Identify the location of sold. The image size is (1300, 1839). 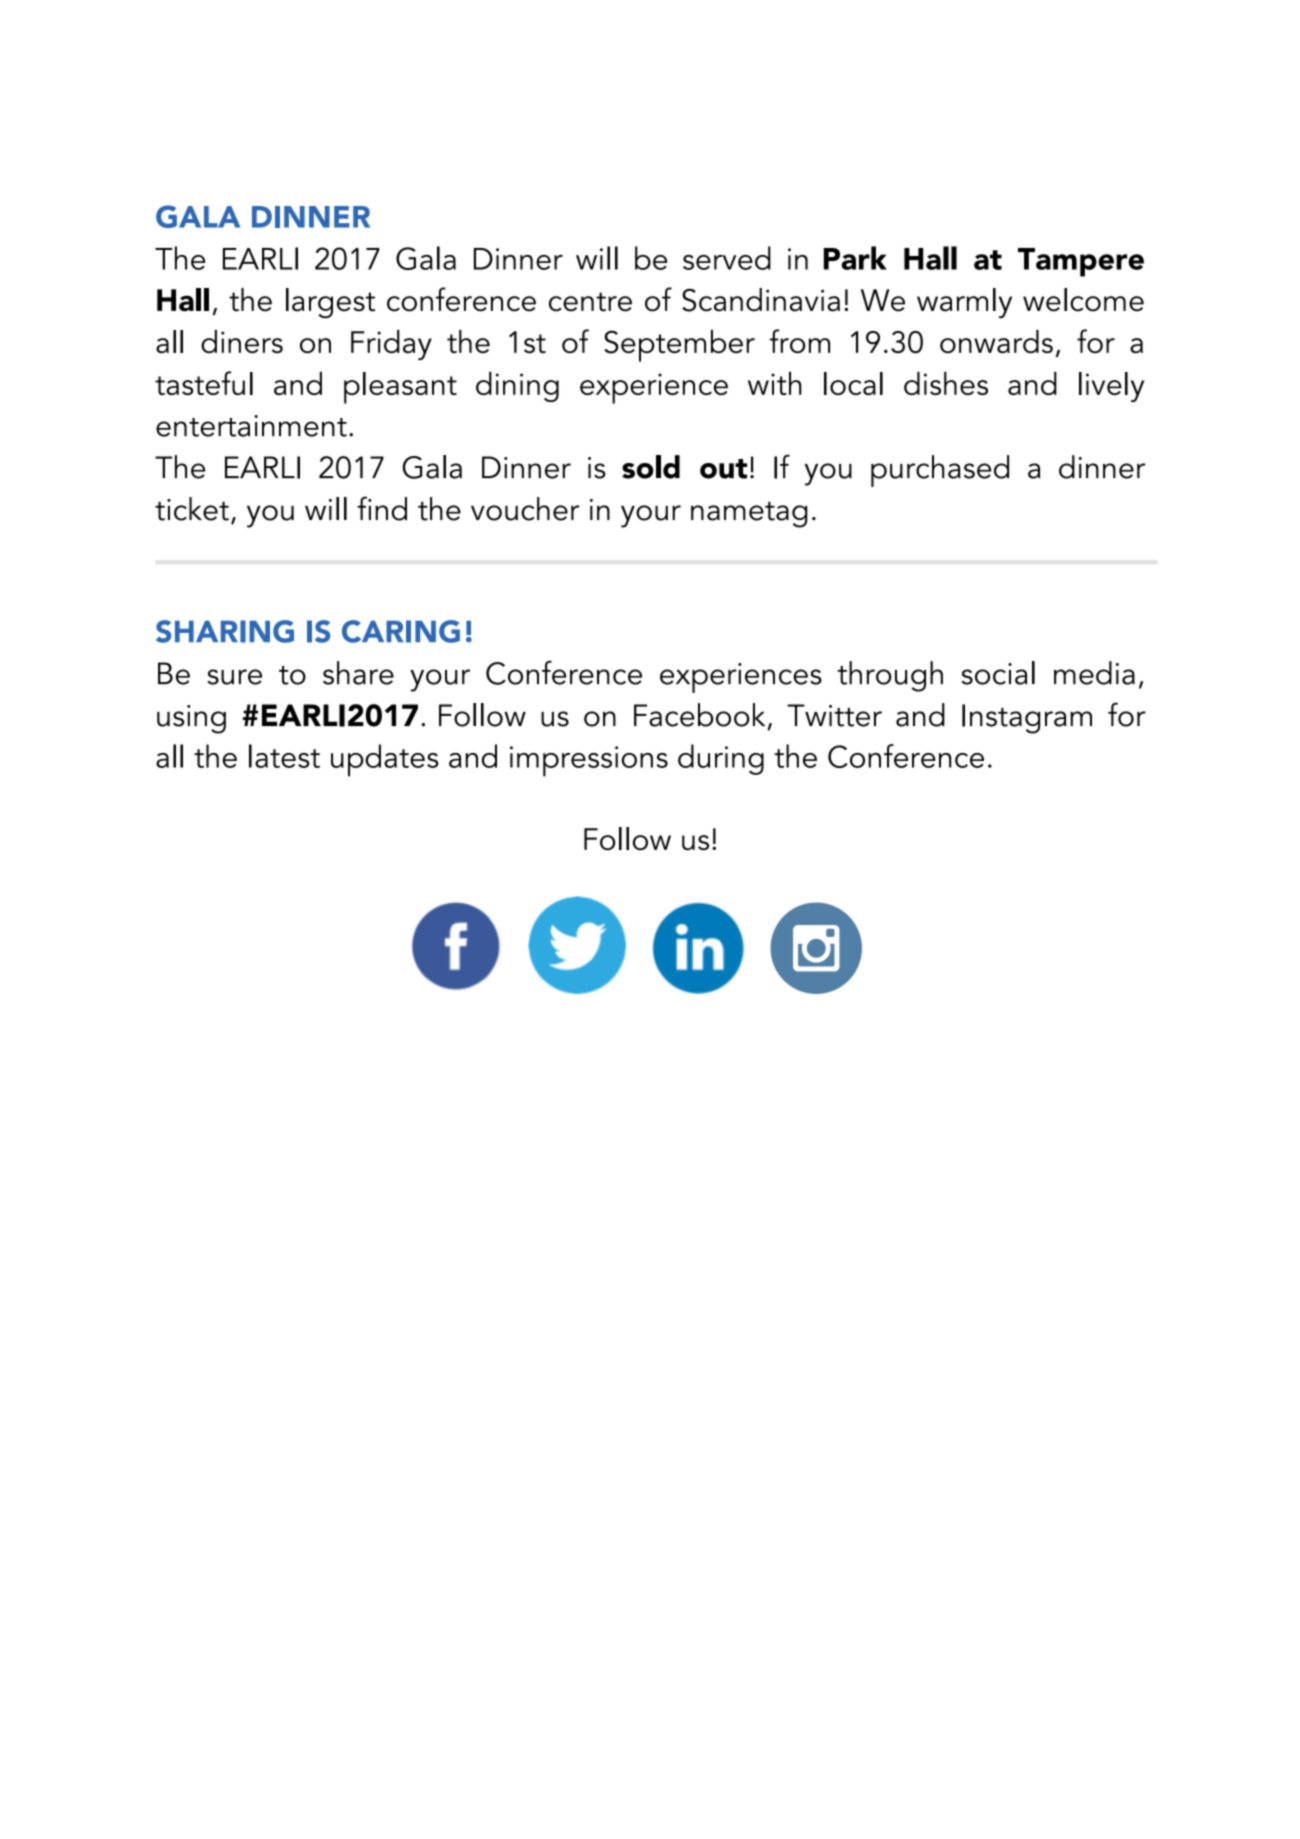
(651, 467).
